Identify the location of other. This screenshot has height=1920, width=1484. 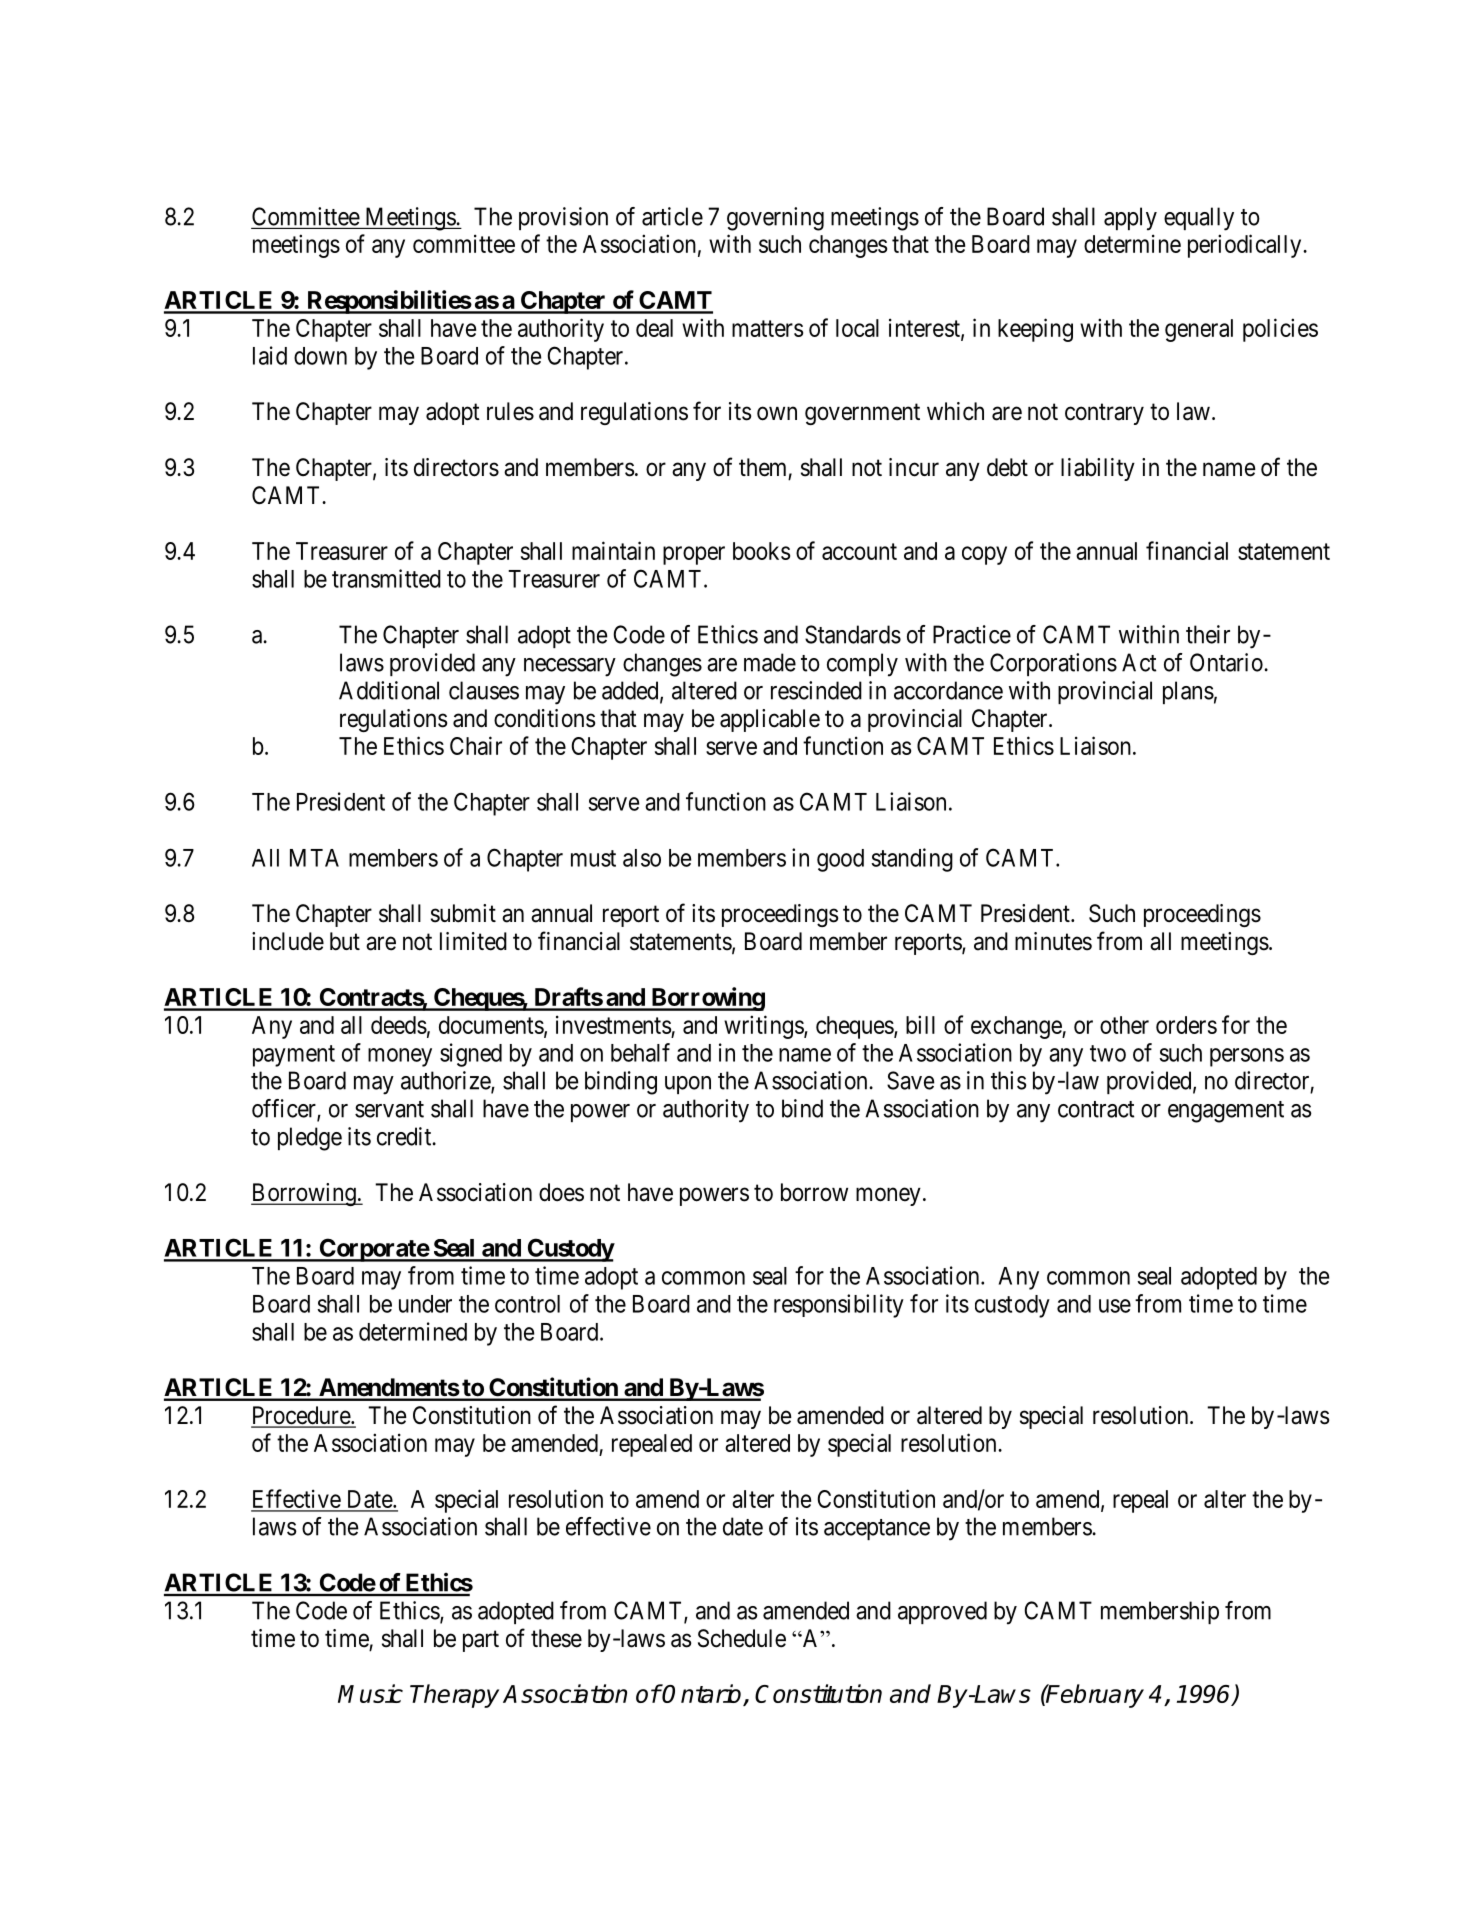
(1124, 1025).
